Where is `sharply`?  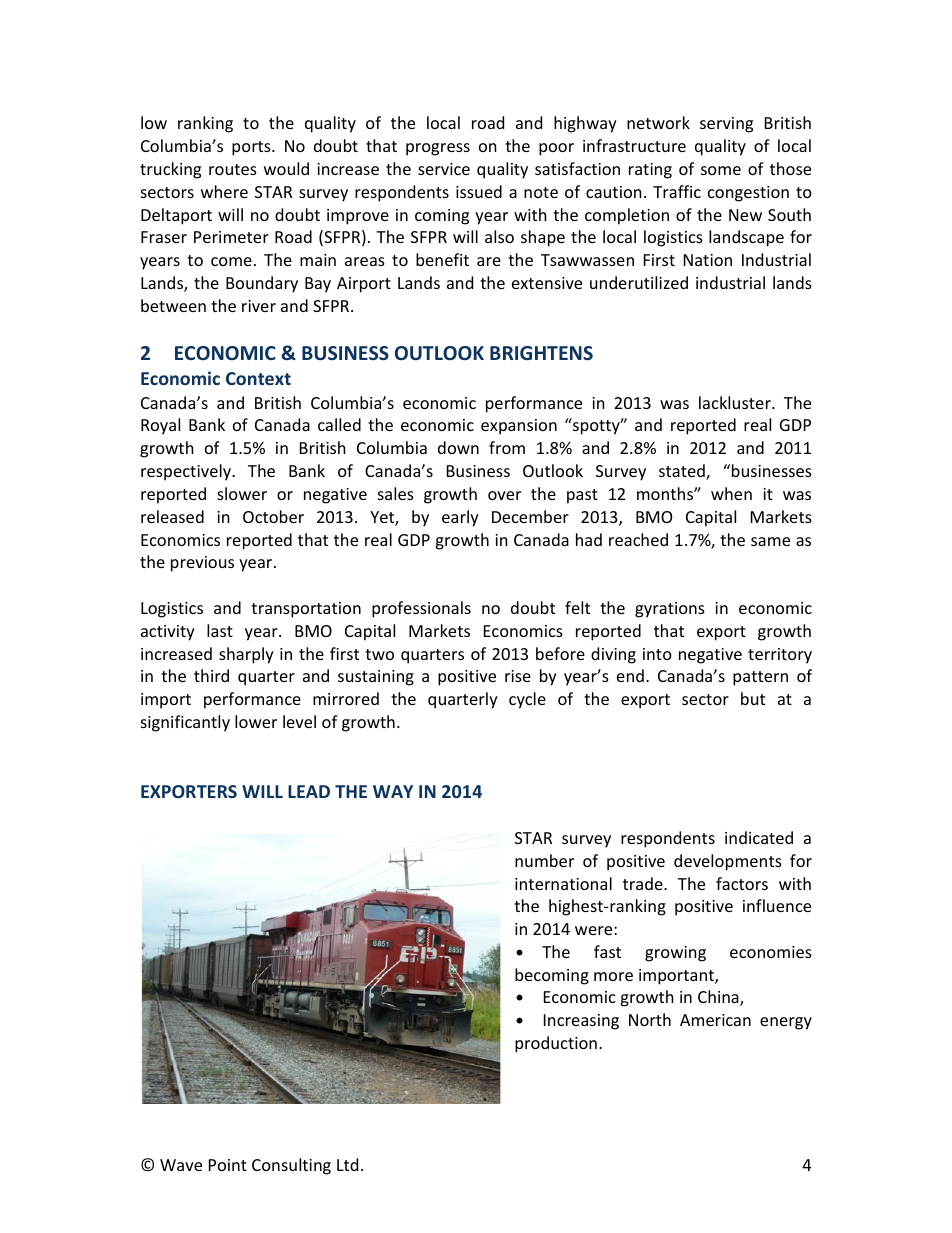 sharply is located at coordinates (246, 655).
